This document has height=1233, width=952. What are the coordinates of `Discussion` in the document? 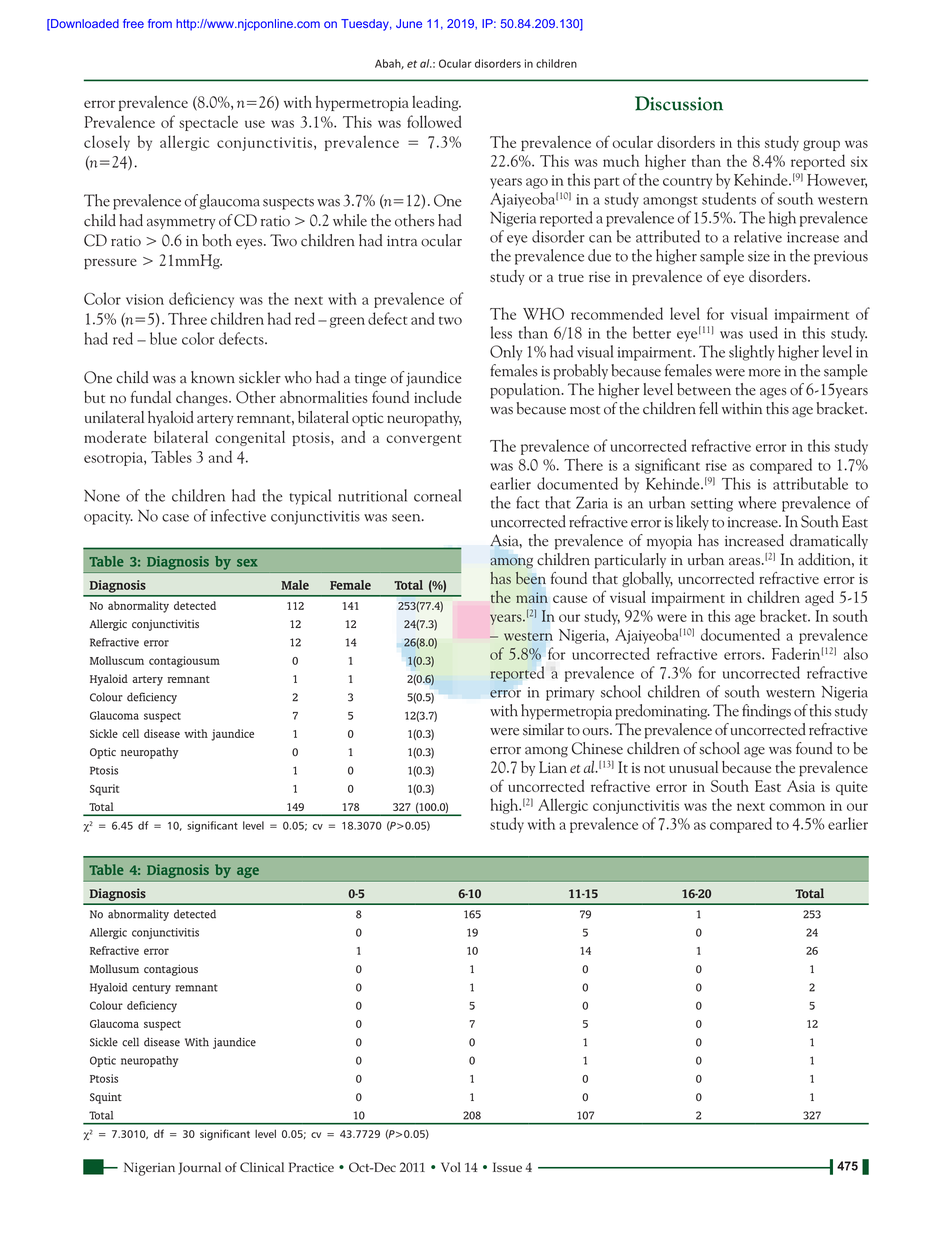 It's located at (679, 103).
